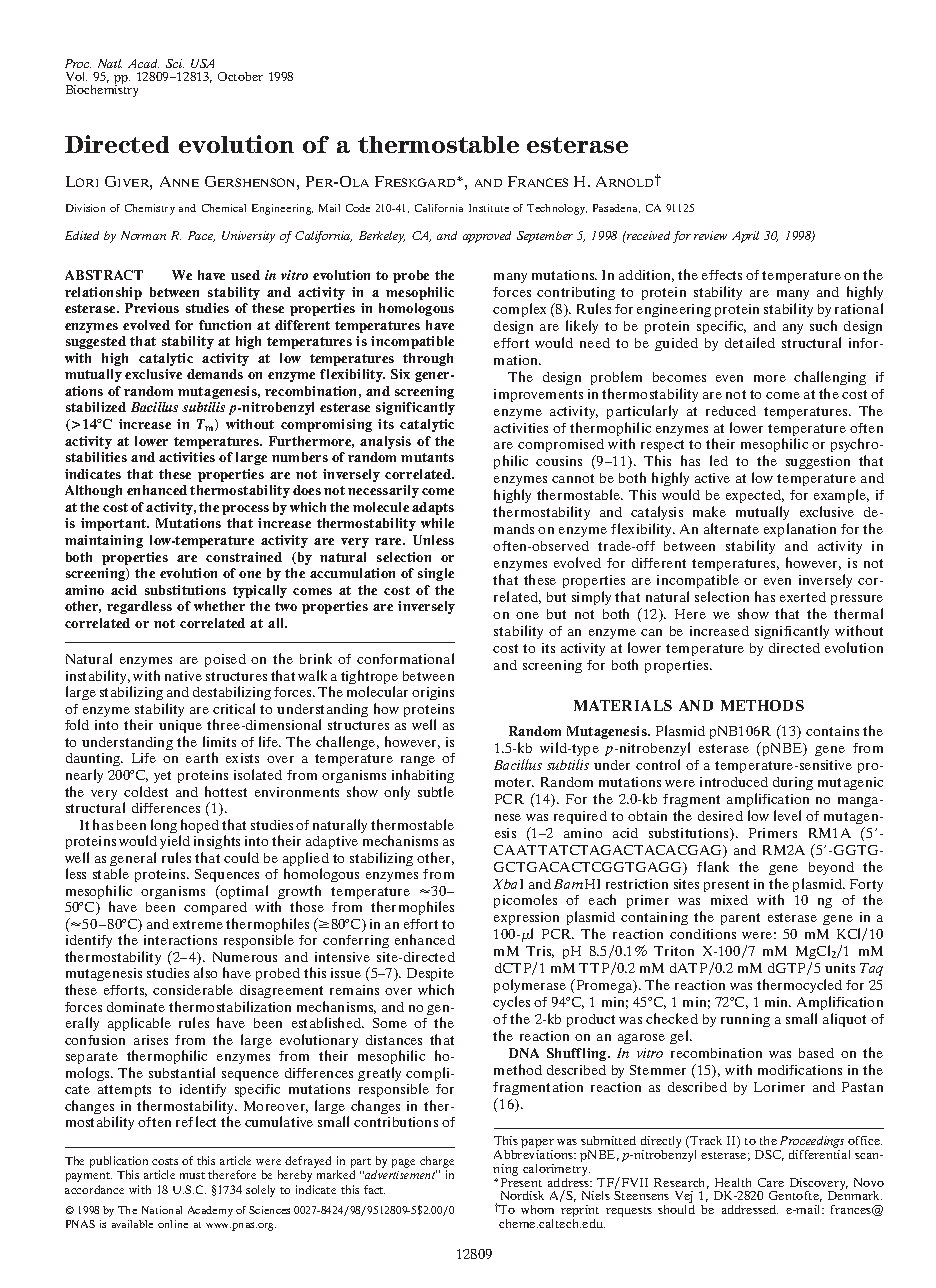  What do you see at coordinates (183, 676) in the screenshot?
I see `native` at bounding box center [183, 676].
